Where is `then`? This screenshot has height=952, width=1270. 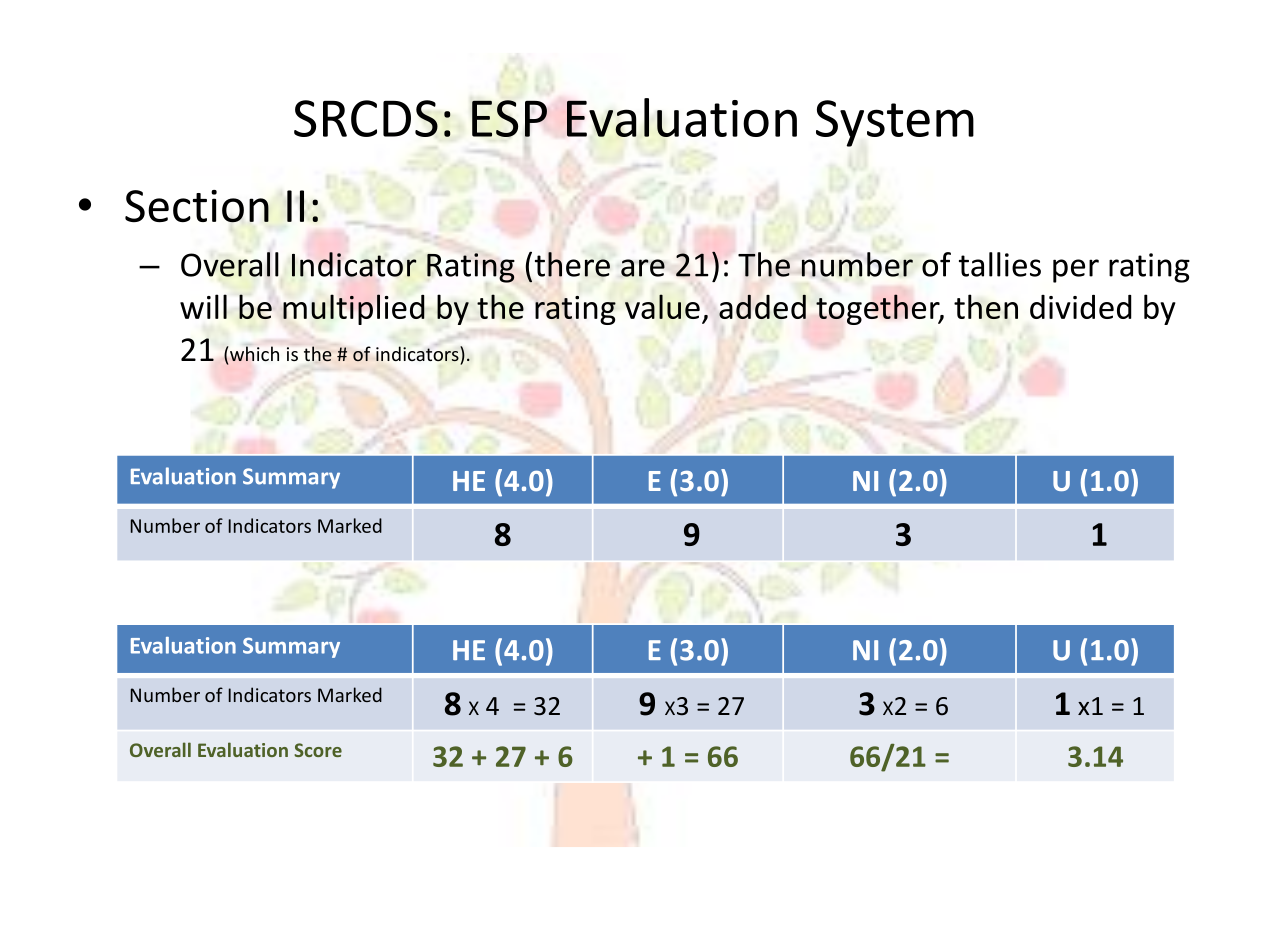 then is located at coordinates (986, 306).
